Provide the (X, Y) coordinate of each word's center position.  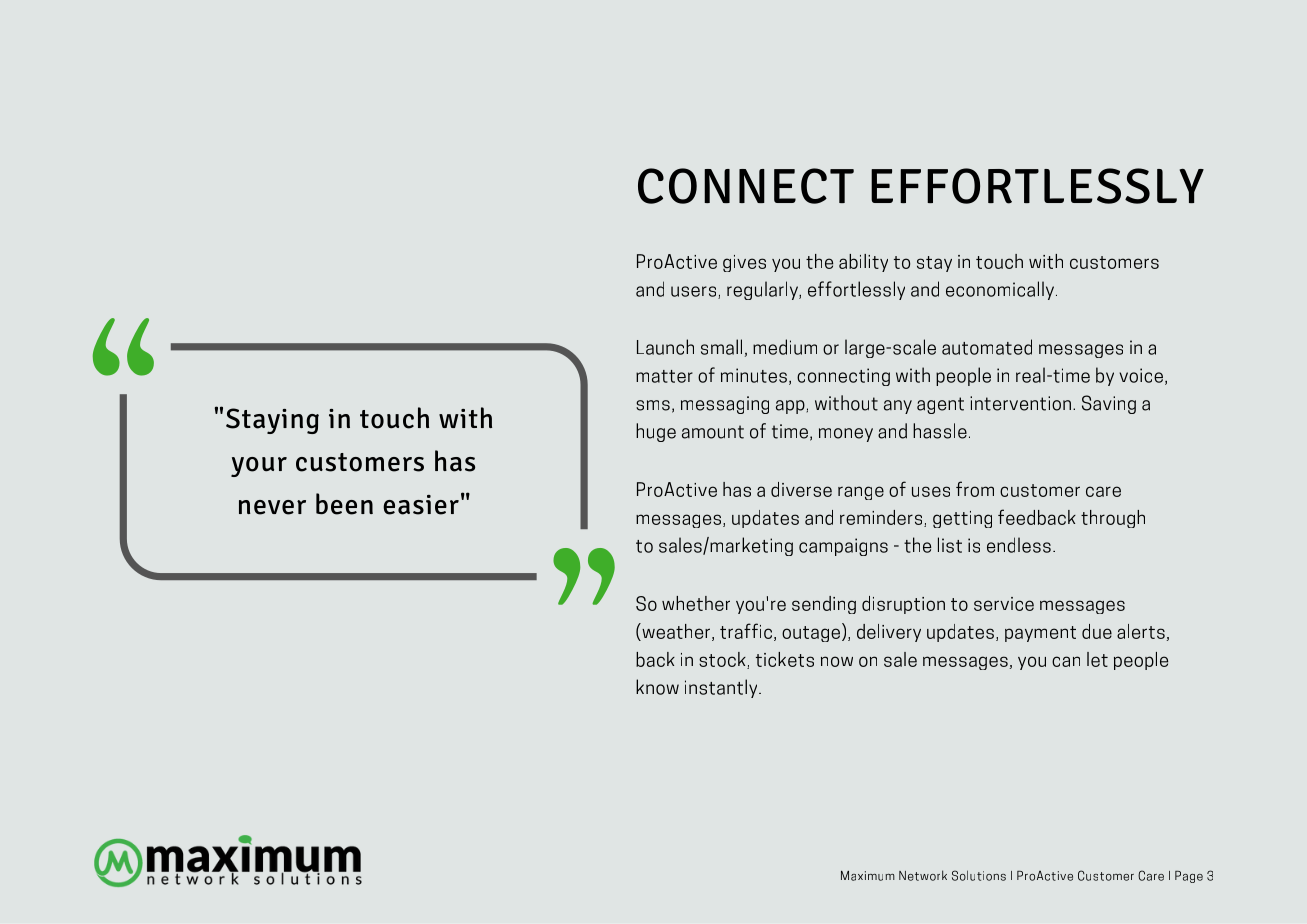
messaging (725, 405)
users (695, 292)
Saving (1109, 404)
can (1066, 661)
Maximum (868, 876)
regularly (763, 290)
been (344, 504)
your (259, 467)
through (1113, 519)
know (657, 687)
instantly (722, 688)
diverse (801, 489)
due (1097, 631)
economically (1001, 290)
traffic (747, 632)
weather (675, 632)
